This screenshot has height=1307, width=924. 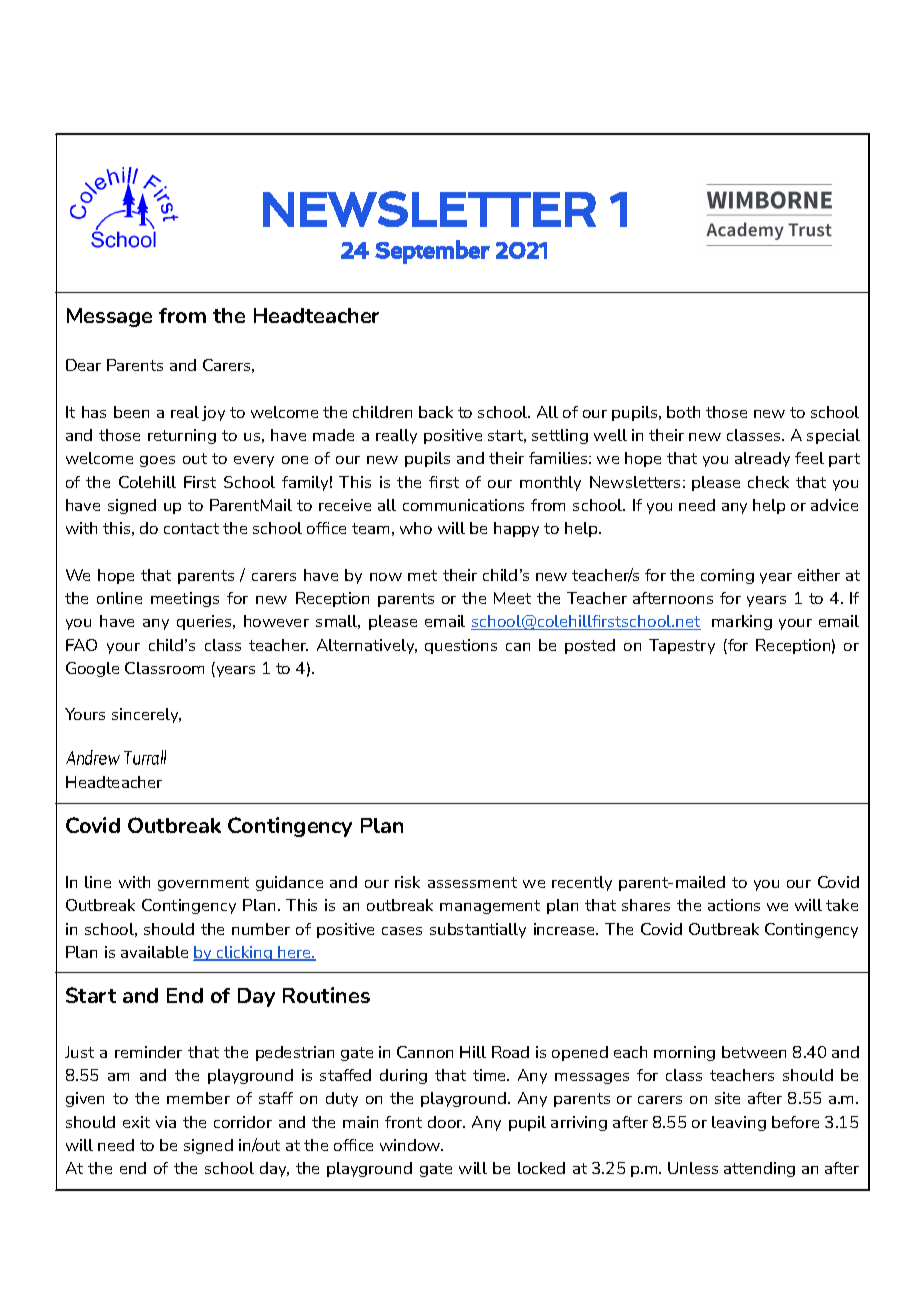 I want to click on Dear, so click(x=83, y=365).
